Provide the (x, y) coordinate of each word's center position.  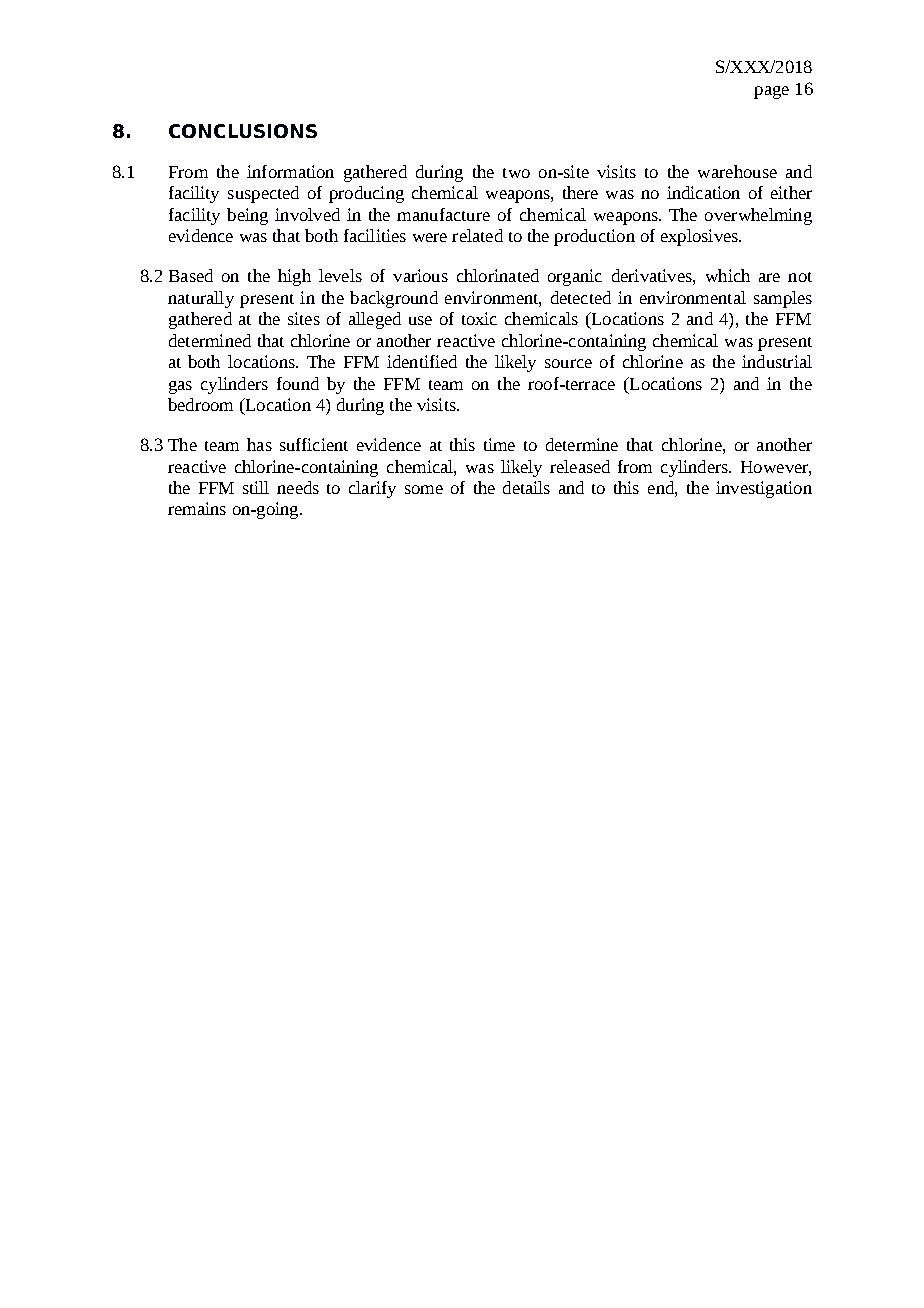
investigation (764, 489)
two (516, 173)
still (256, 487)
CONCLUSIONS (243, 131)
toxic (479, 318)
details (526, 487)
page (771, 92)
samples (783, 299)
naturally (201, 299)
